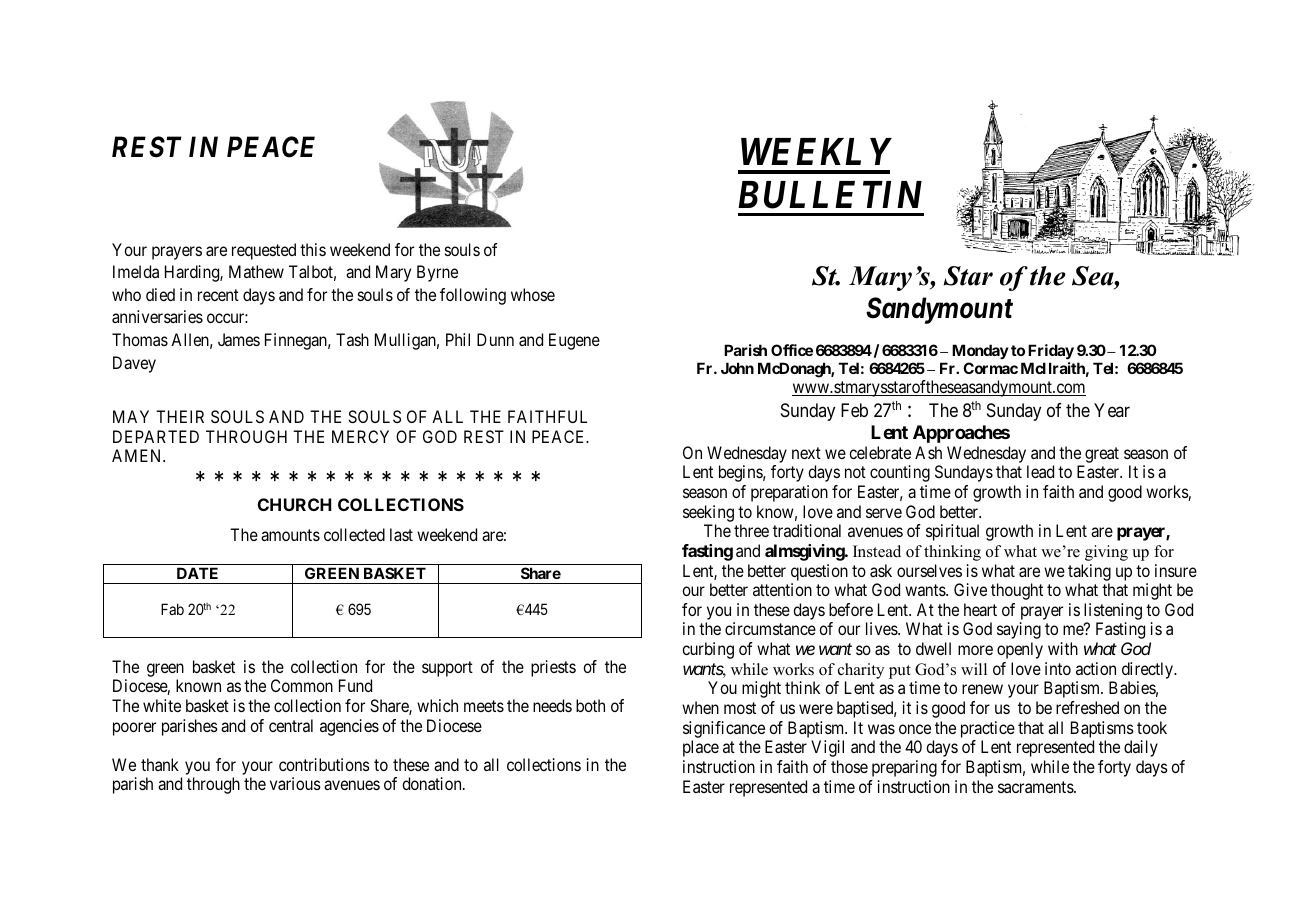 The height and width of the screenshot is (924, 1308). Describe the element at coordinates (1051, 351) in the screenshot. I see `Friday` at that location.
